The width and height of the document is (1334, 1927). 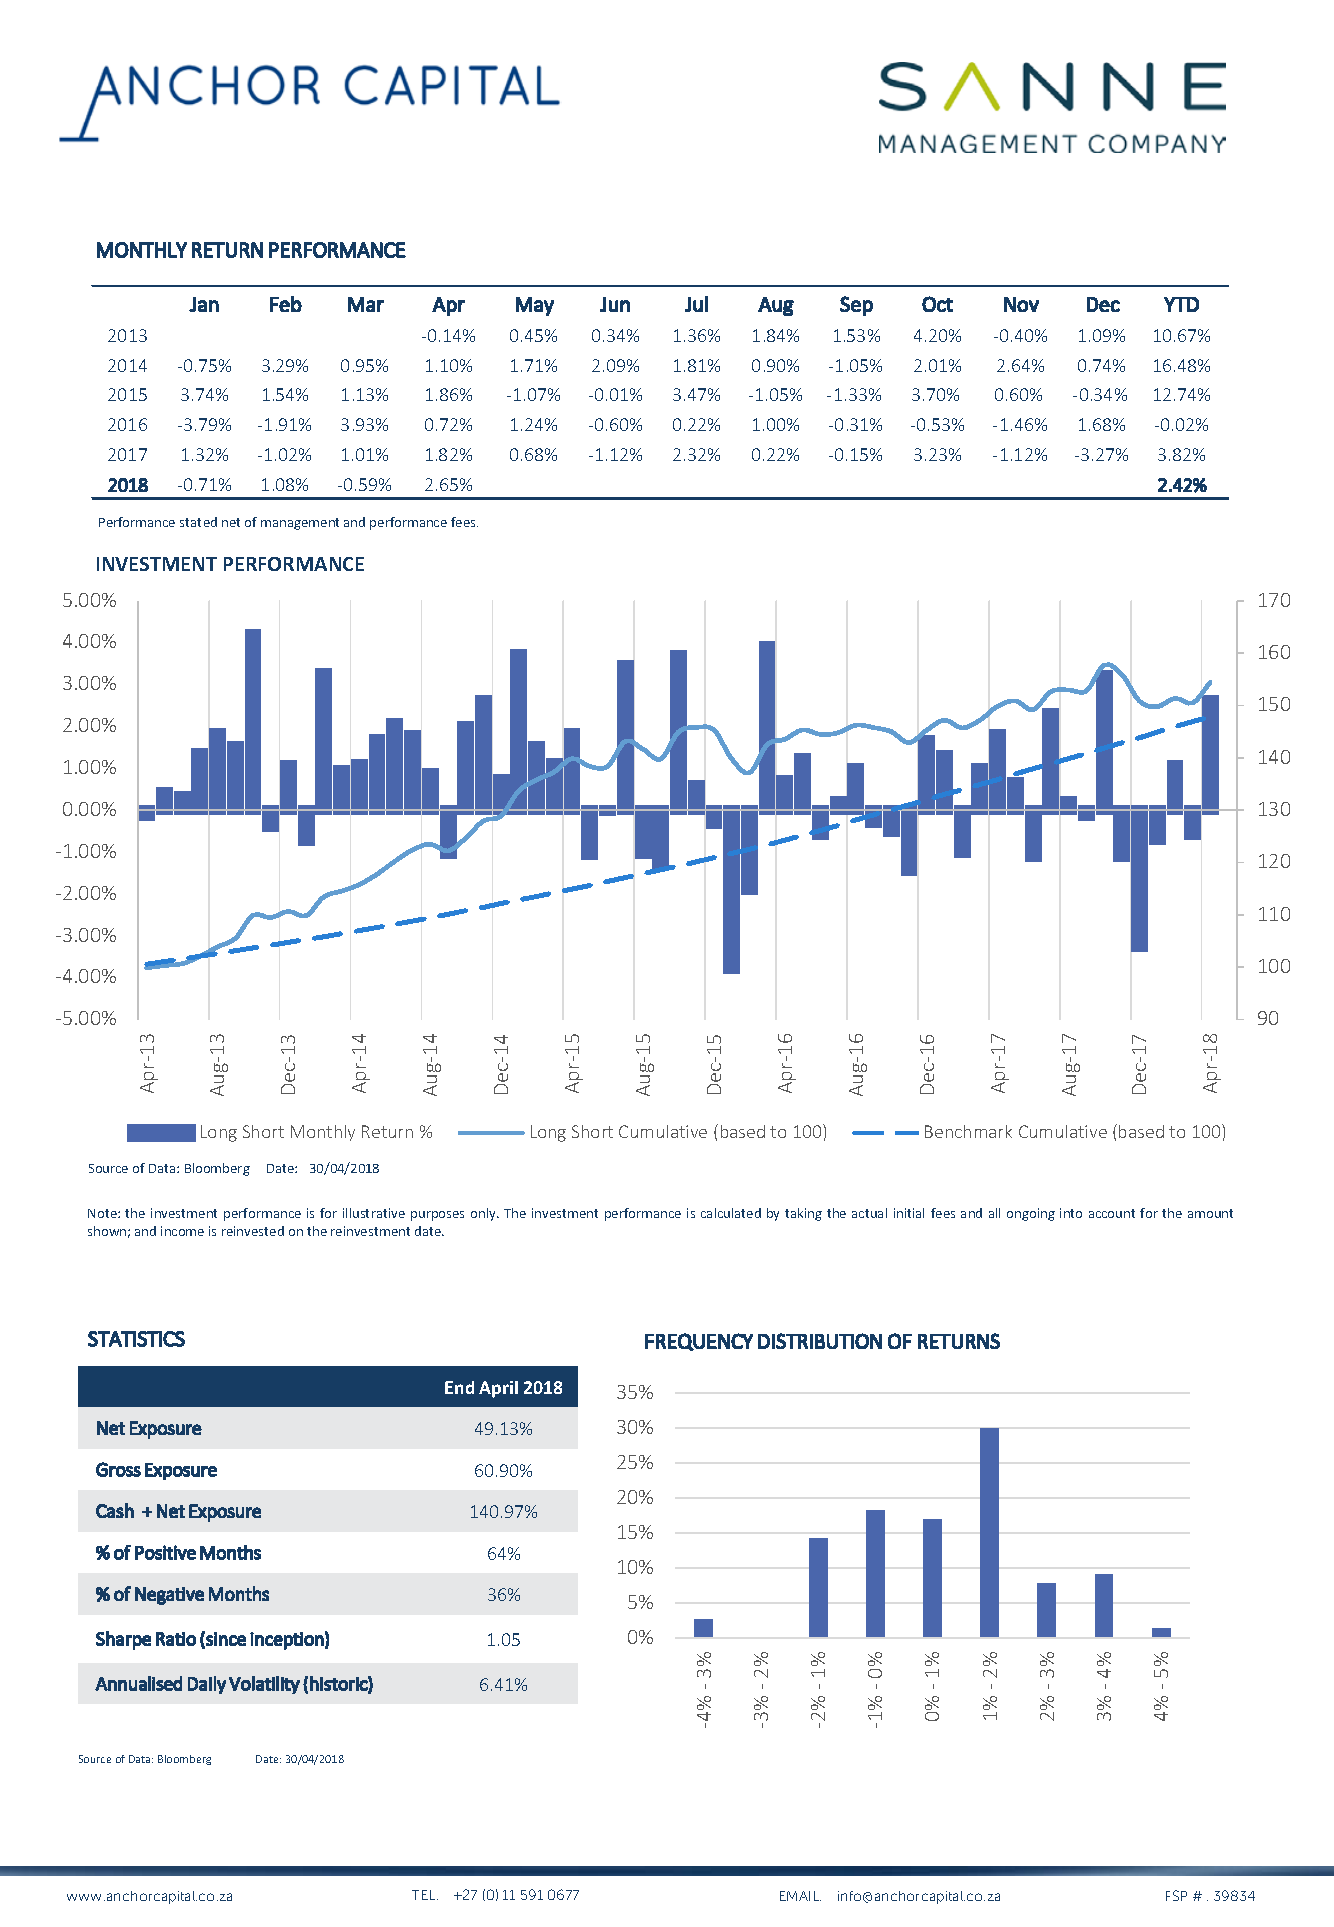 What do you see at coordinates (1021, 304) in the document?
I see `Nov` at bounding box center [1021, 304].
